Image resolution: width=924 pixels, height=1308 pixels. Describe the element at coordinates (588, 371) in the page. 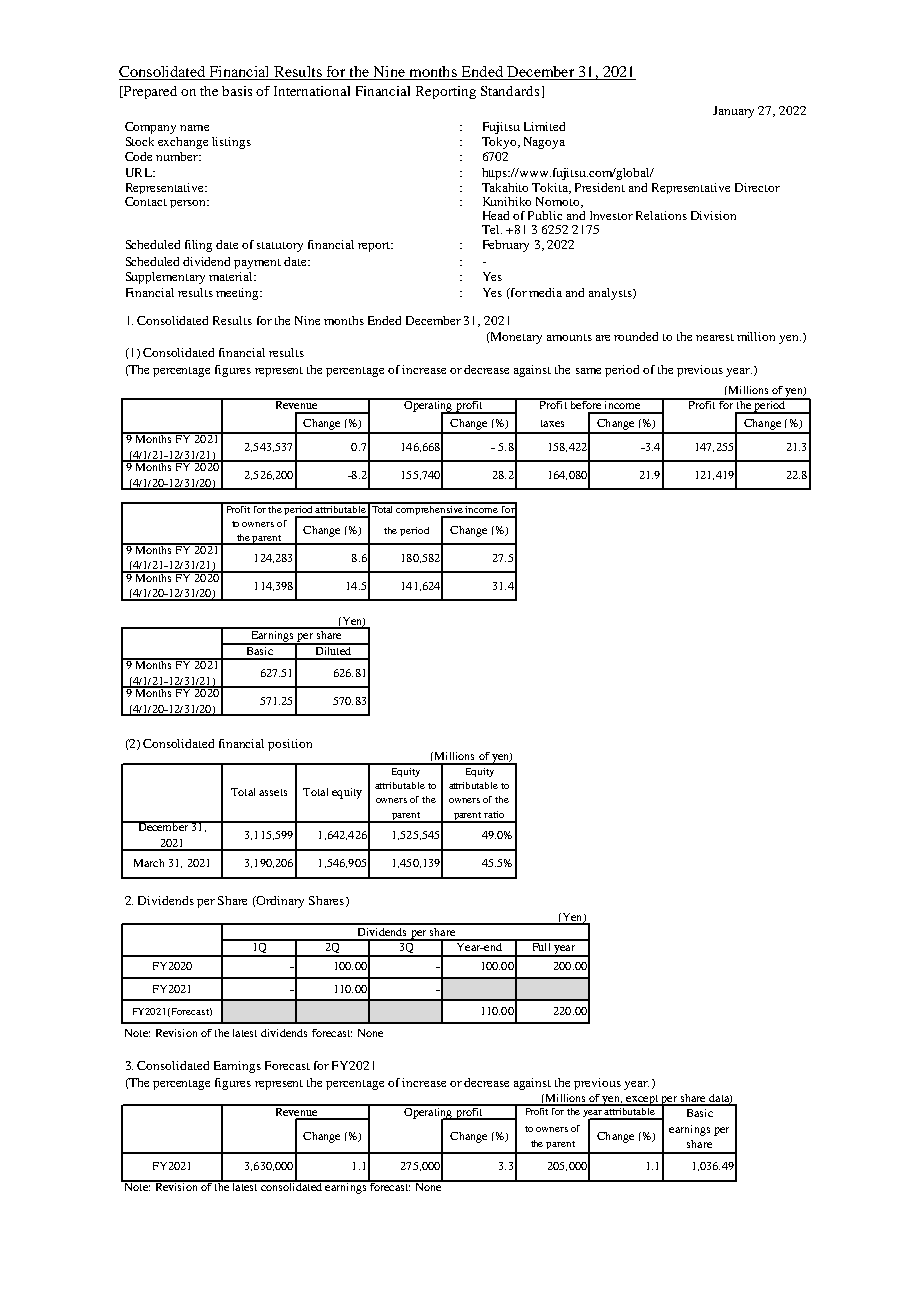

I see `same` at that location.
